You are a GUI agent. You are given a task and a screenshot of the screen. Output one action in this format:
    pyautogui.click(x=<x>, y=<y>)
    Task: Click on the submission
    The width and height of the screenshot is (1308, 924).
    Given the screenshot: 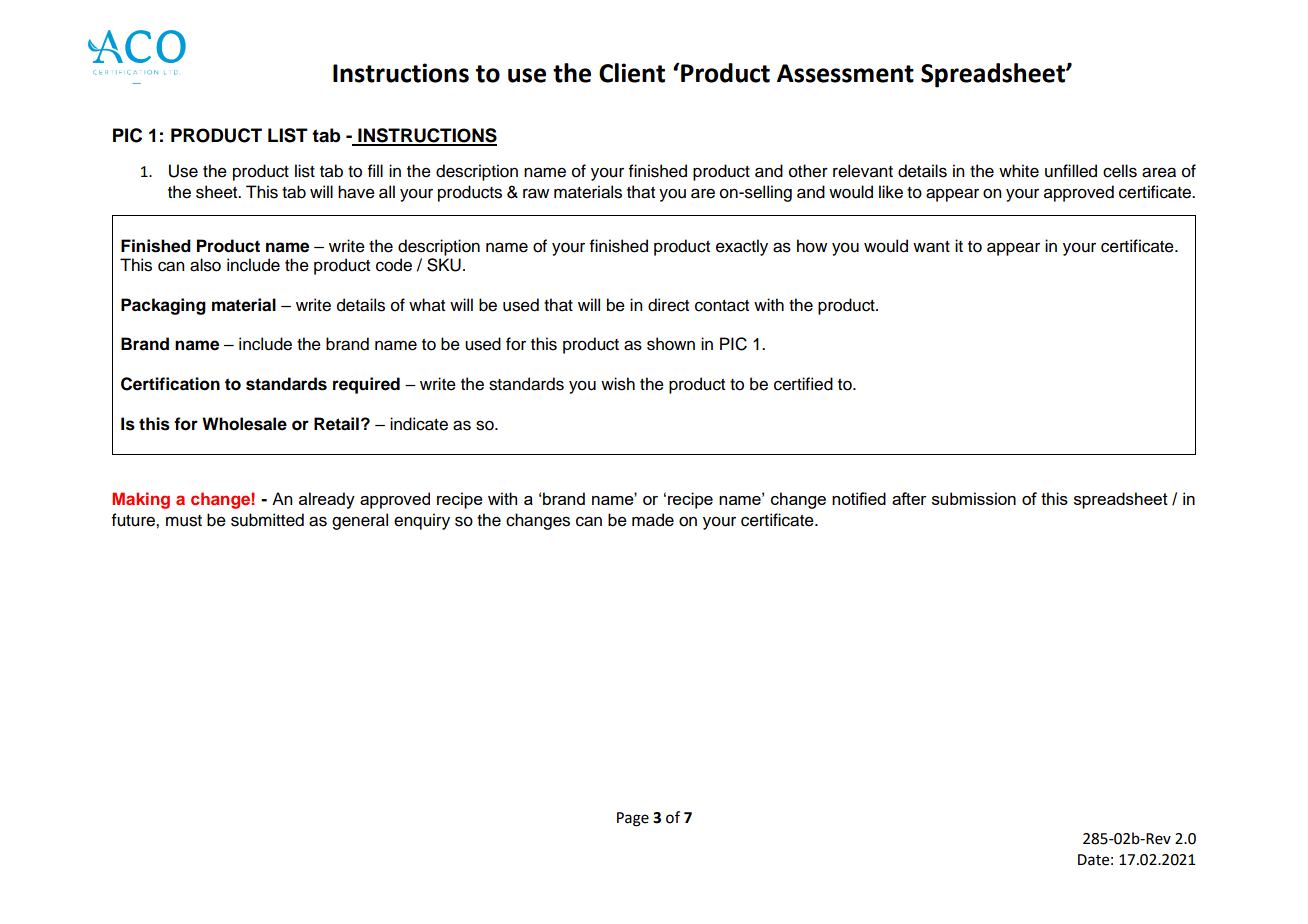 What is the action you would take?
    pyautogui.click(x=974, y=498)
